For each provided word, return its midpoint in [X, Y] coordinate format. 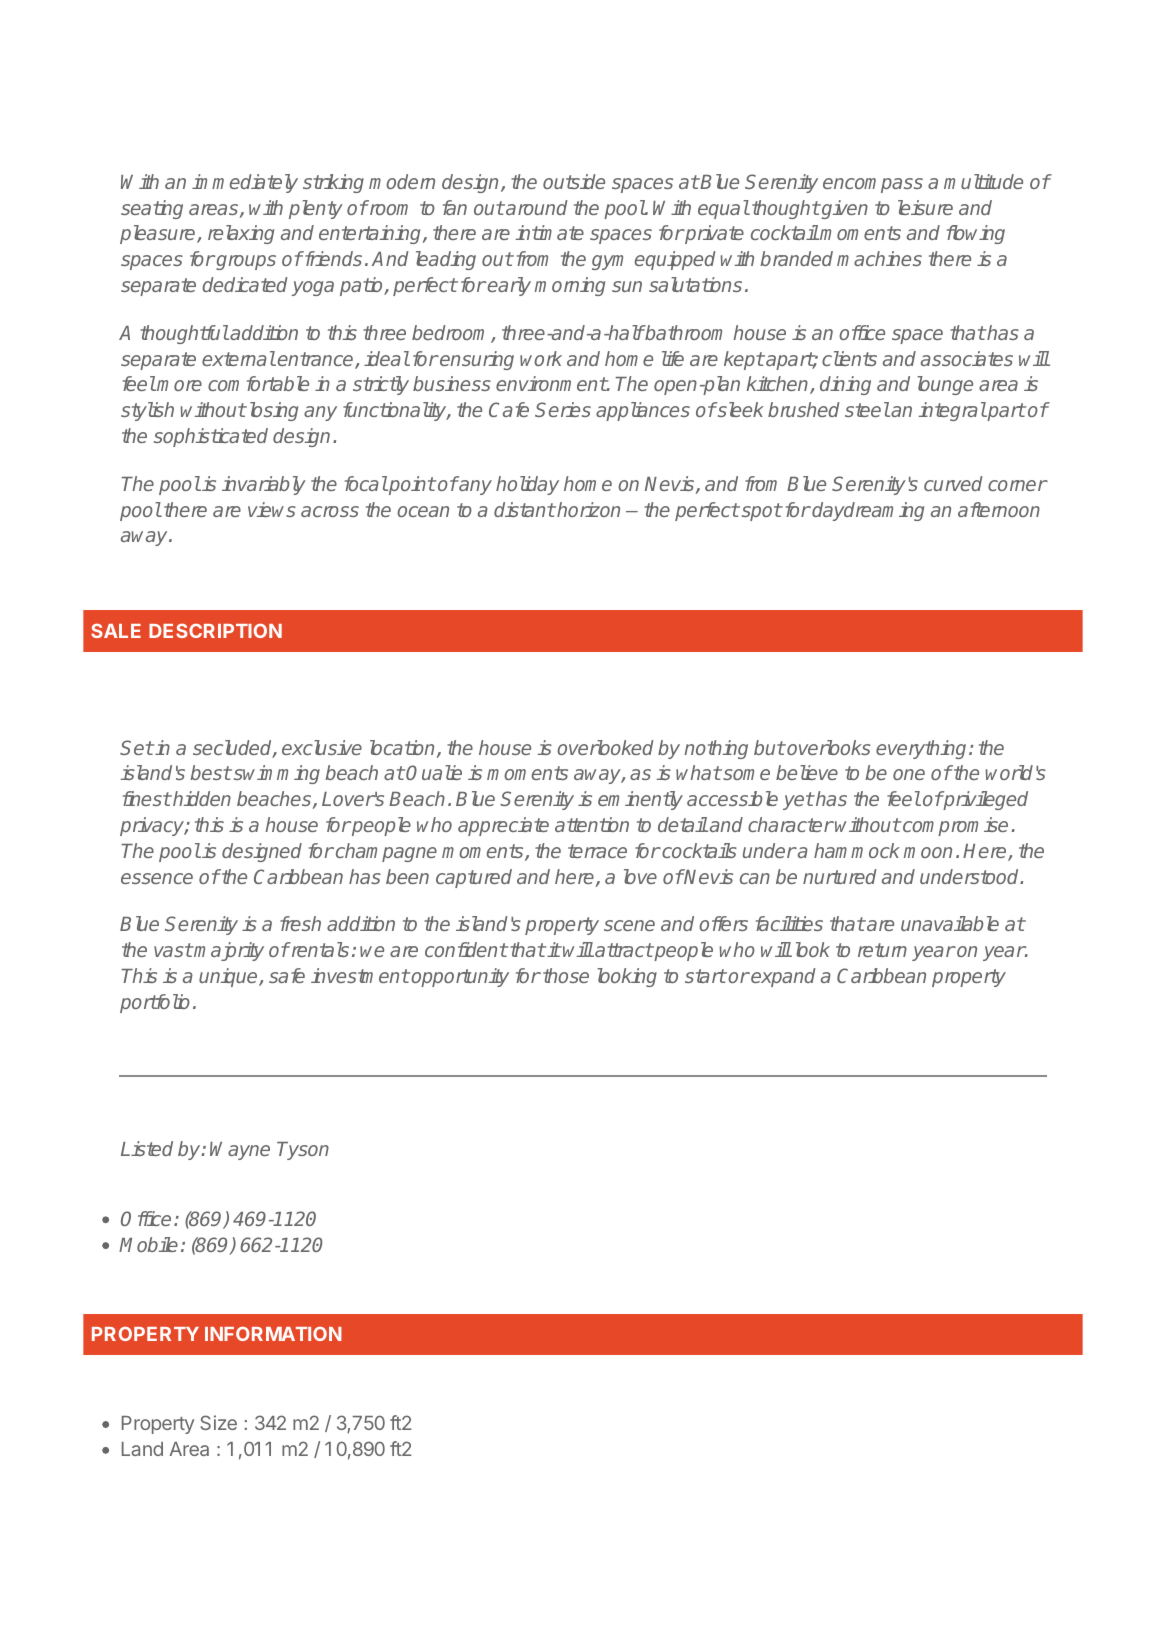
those [566, 975]
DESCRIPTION [215, 630]
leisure [925, 207]
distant [524, 509]
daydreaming [868, 511]
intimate [549, 232]
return [882, 950]
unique [229, 977]
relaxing [241, 234]
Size [218, 1422]
